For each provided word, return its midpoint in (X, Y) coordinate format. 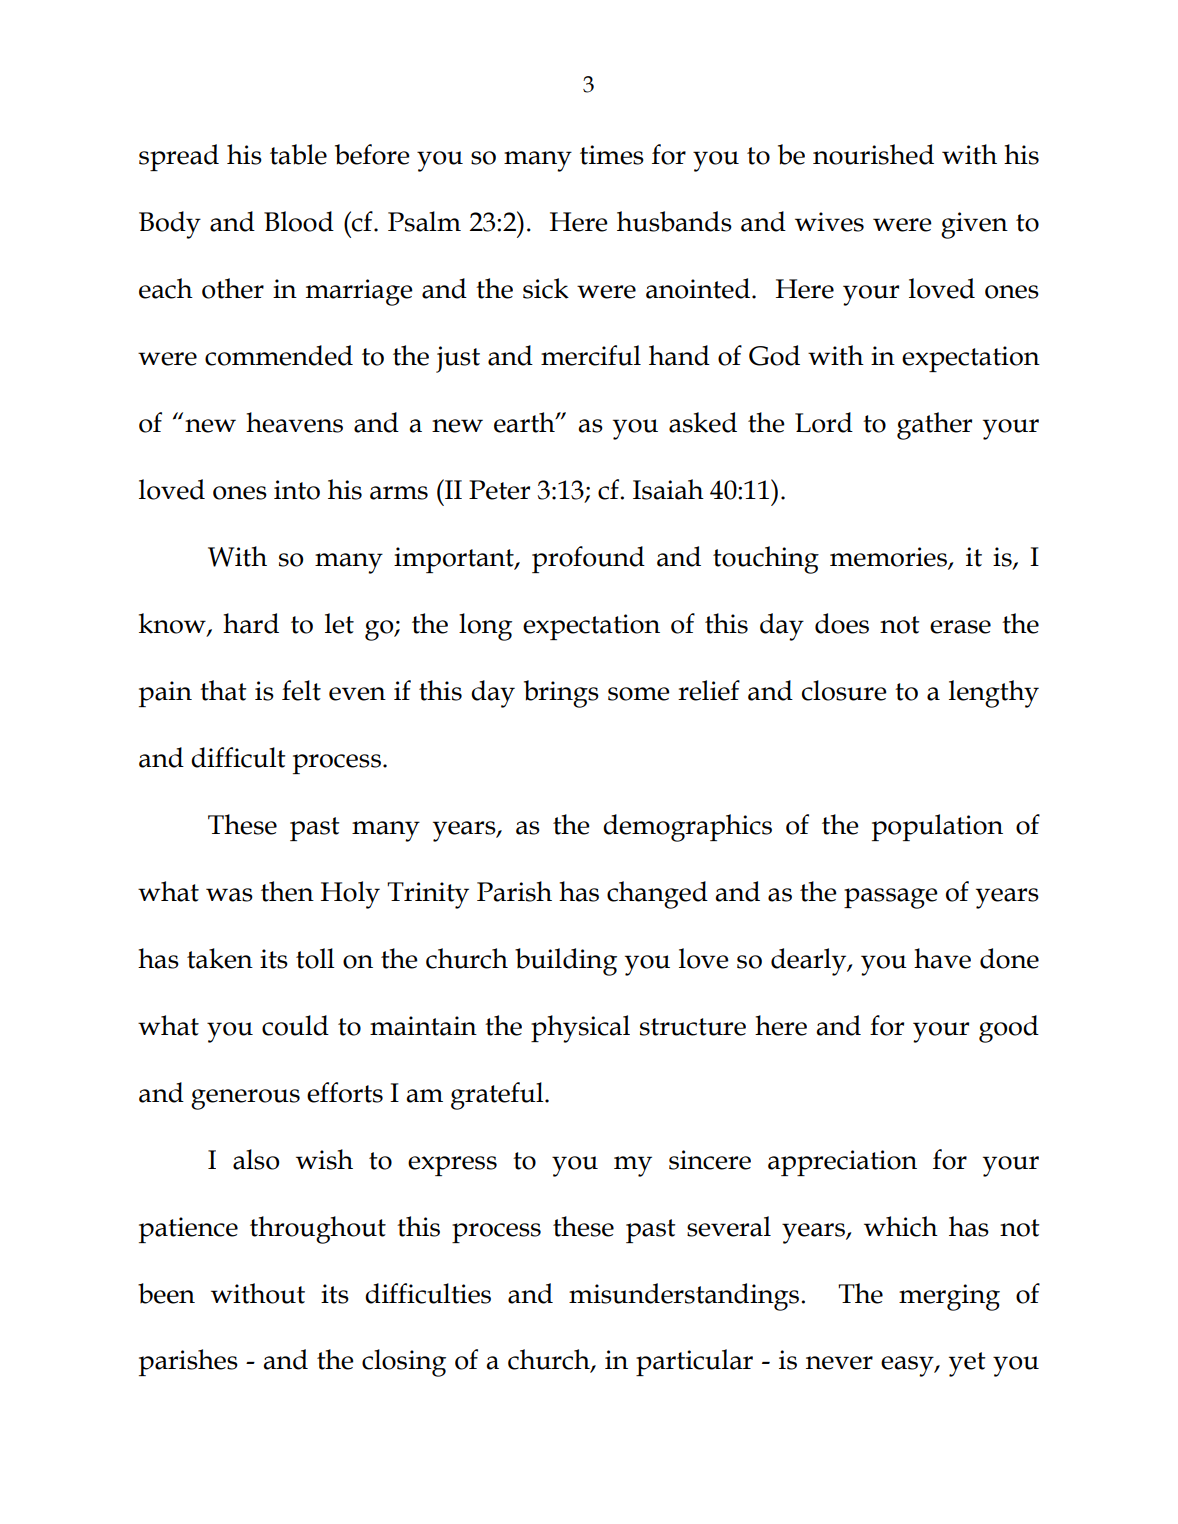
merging (949, 1297)
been (166, 1293)
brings (561, 694)
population (937, 827)
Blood (299, 221)
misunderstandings (685, 1297)
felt (301, 690)
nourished (873, 154)
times (612, 155)
